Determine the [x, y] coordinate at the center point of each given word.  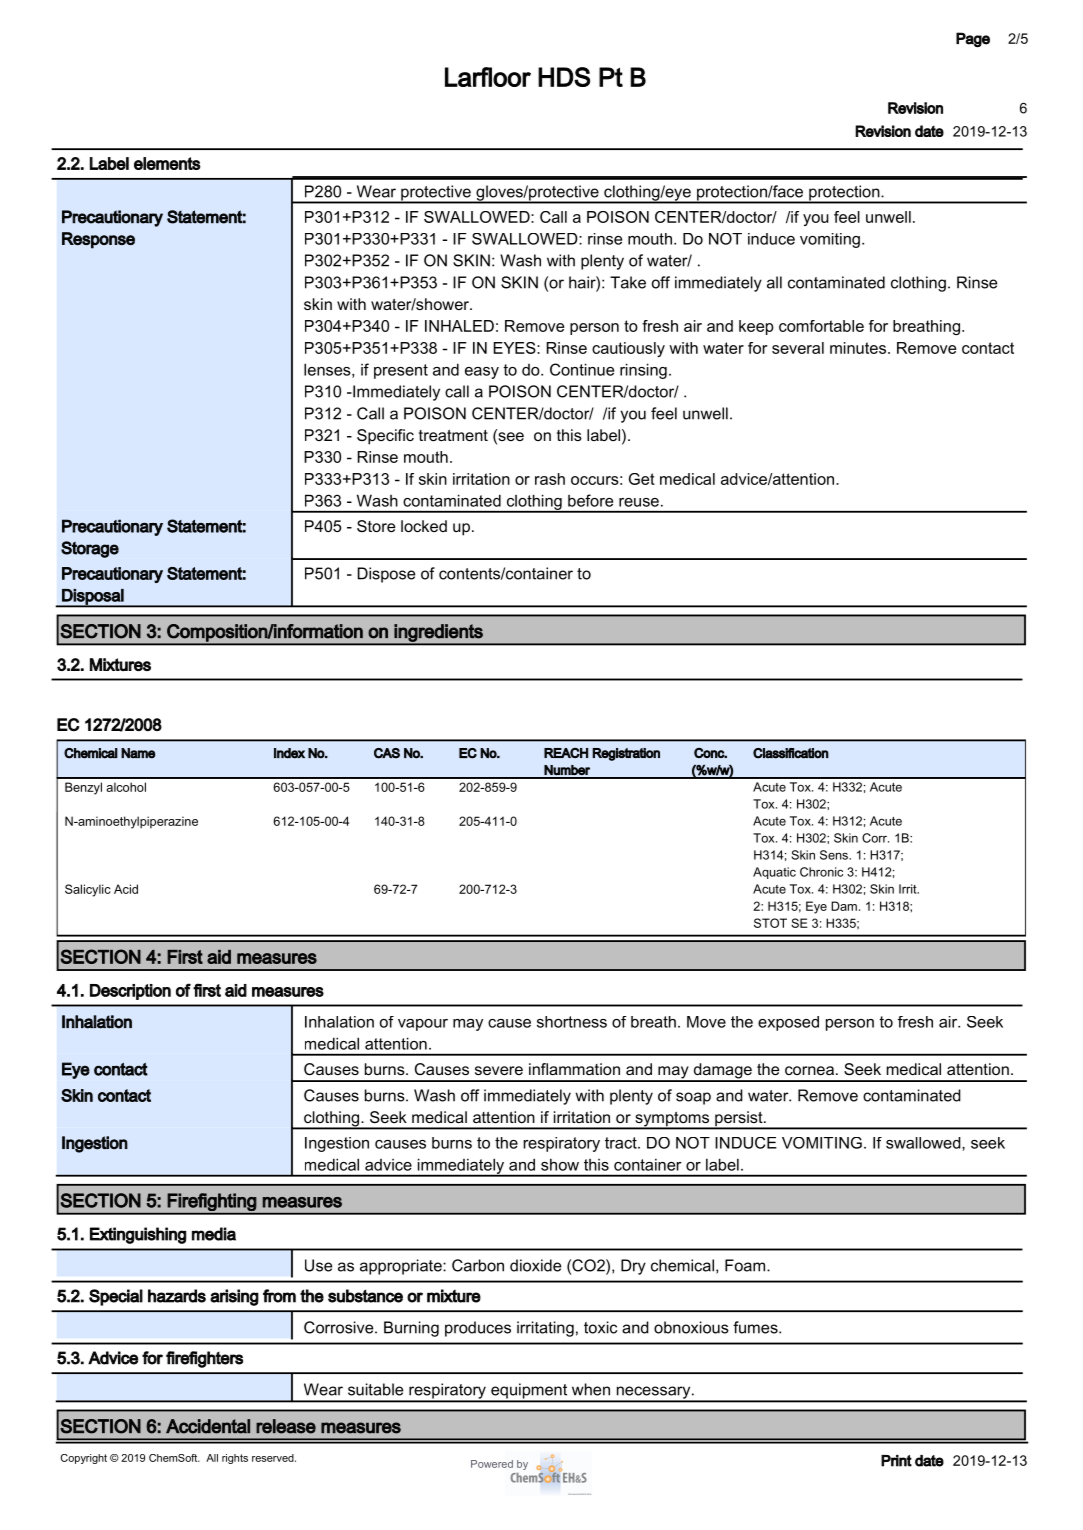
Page [973, 39]
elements [167, 163]
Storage [90, 549]
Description [130, 992]
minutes [858, 348]
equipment [529, 1392]
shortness [572, 1022]
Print [896, 1461]
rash [550, 479]
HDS [564, 77]
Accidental [208, 1426]
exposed [788, 1023]
